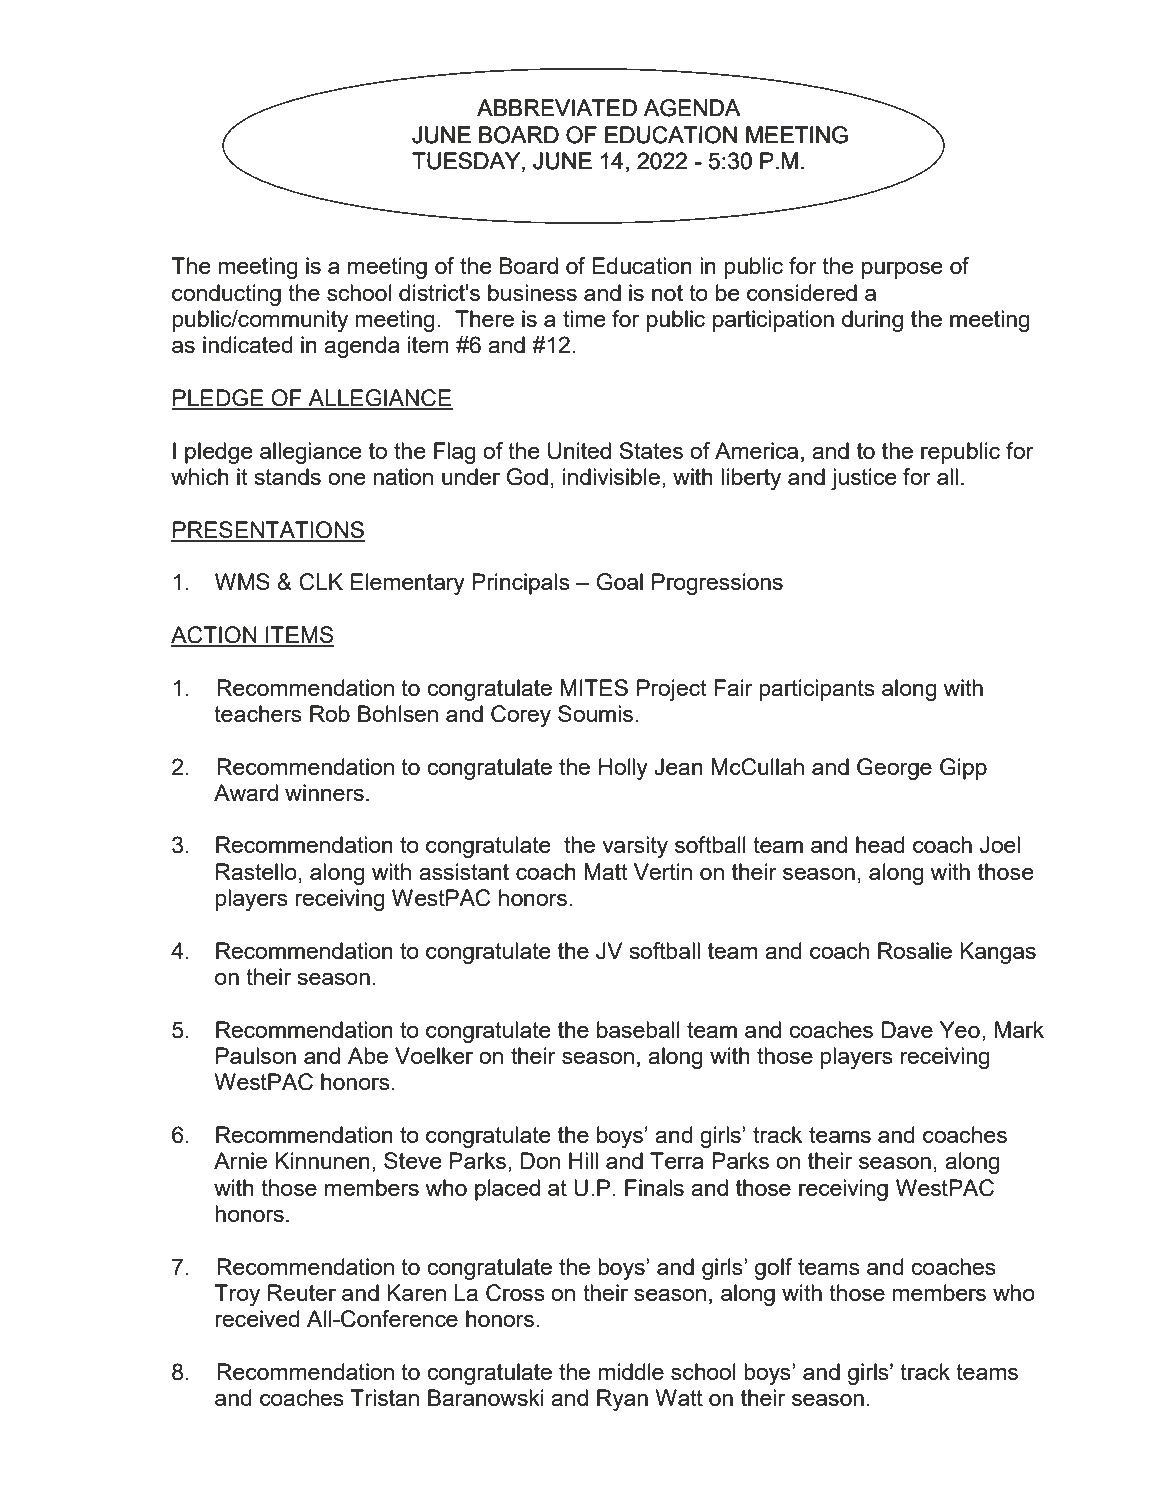 The width and height of the screenshot is (1167, 1511). Describe the element at coordinates (864, 479) in the screenshot. I see `justice` at that location.
